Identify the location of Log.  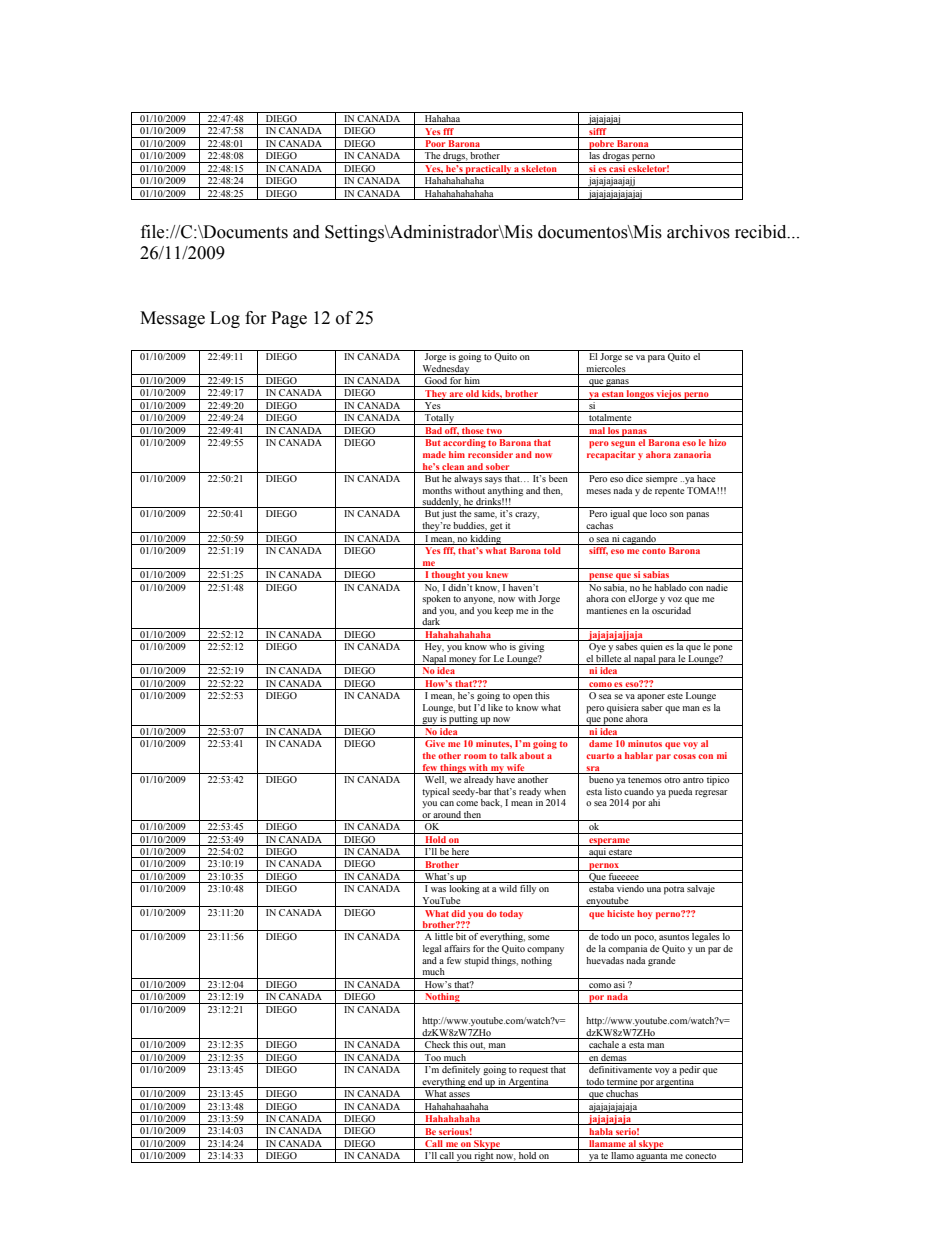
(225, 319).
